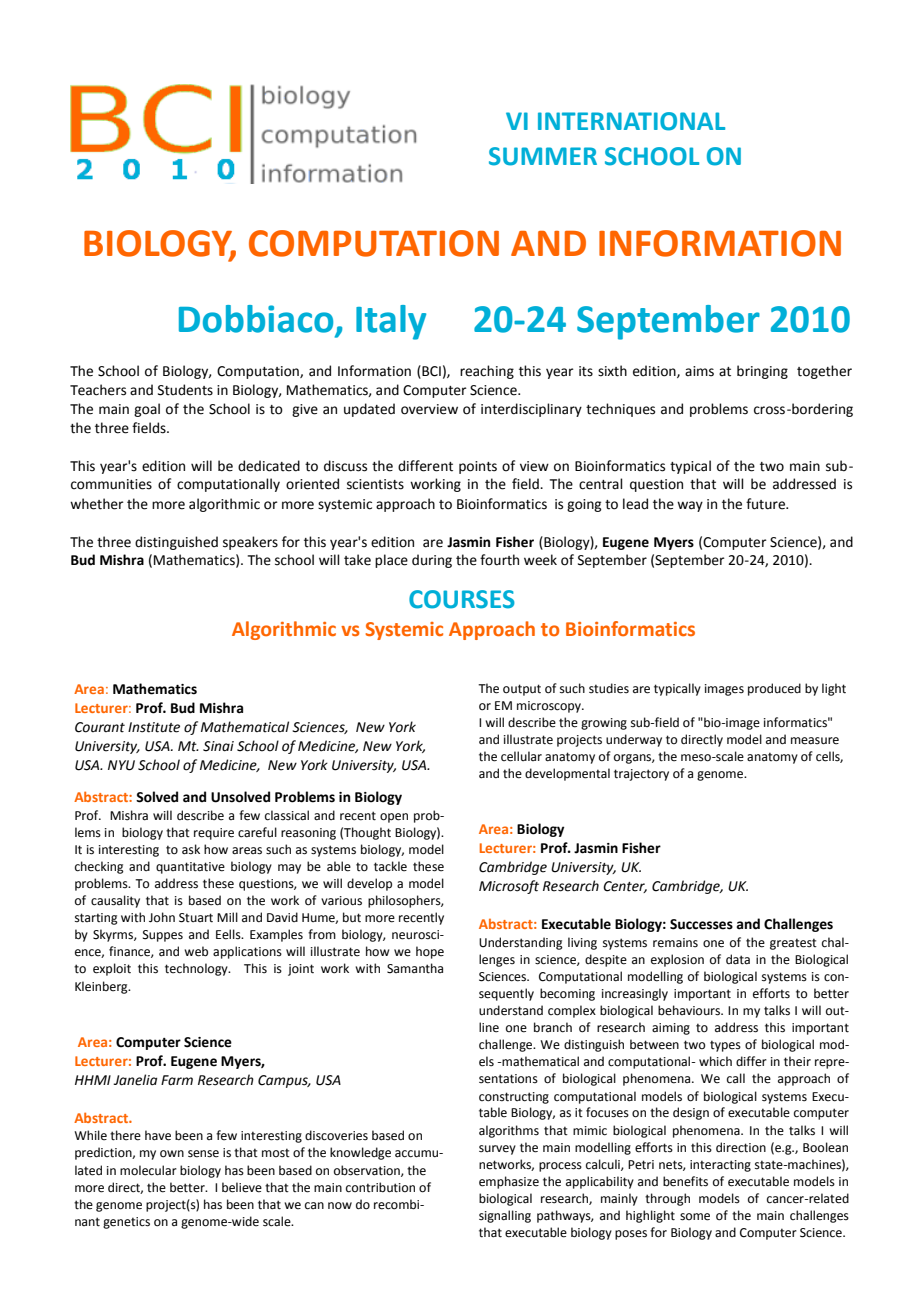 This screenshot has width=924, height=1308. I want to click on Italy, so click(391, 322).
